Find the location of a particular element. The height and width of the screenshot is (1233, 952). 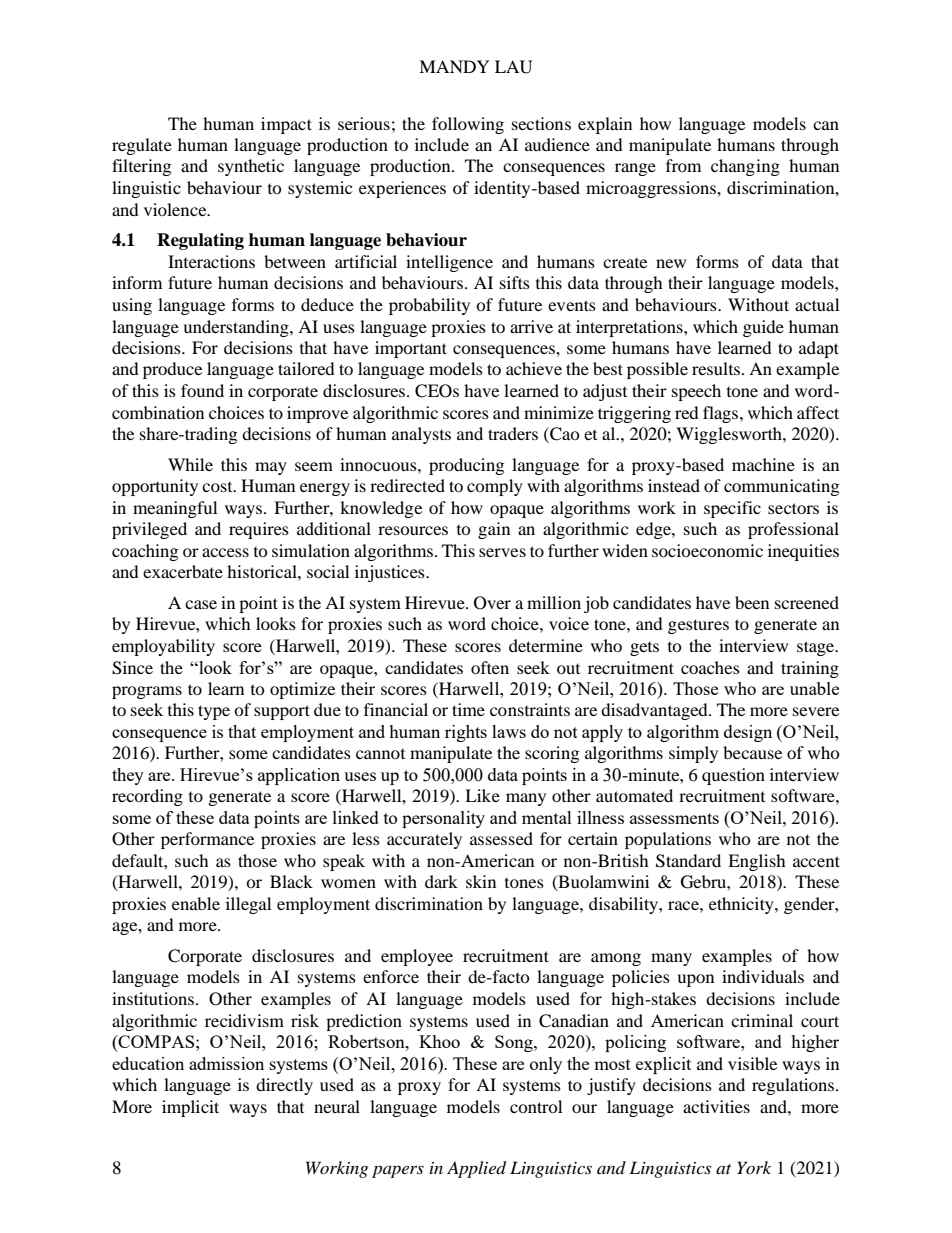

following is located at coordinates (468, 125).
